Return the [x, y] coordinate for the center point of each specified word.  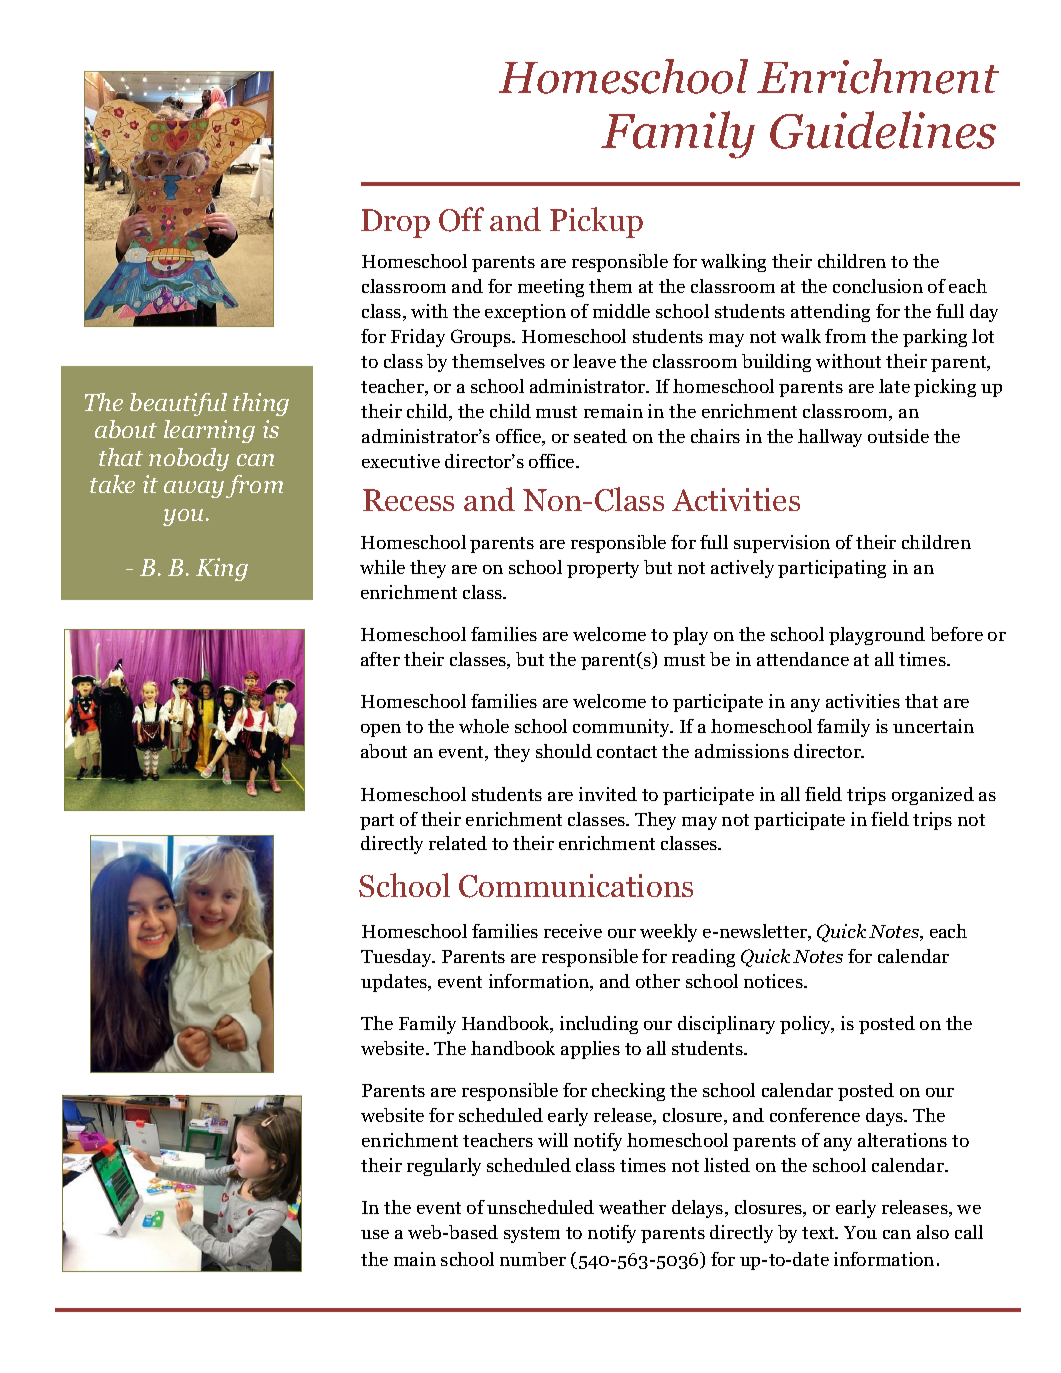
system [532, 1235]
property [603, 570]
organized [933, 796]
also [933, 1232]
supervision [782, 544]
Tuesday [398, 958]
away [194, 489]
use [375, 1234]
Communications [576, 886]
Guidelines [883, 130]
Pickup [596, 222]
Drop [395, 223]
